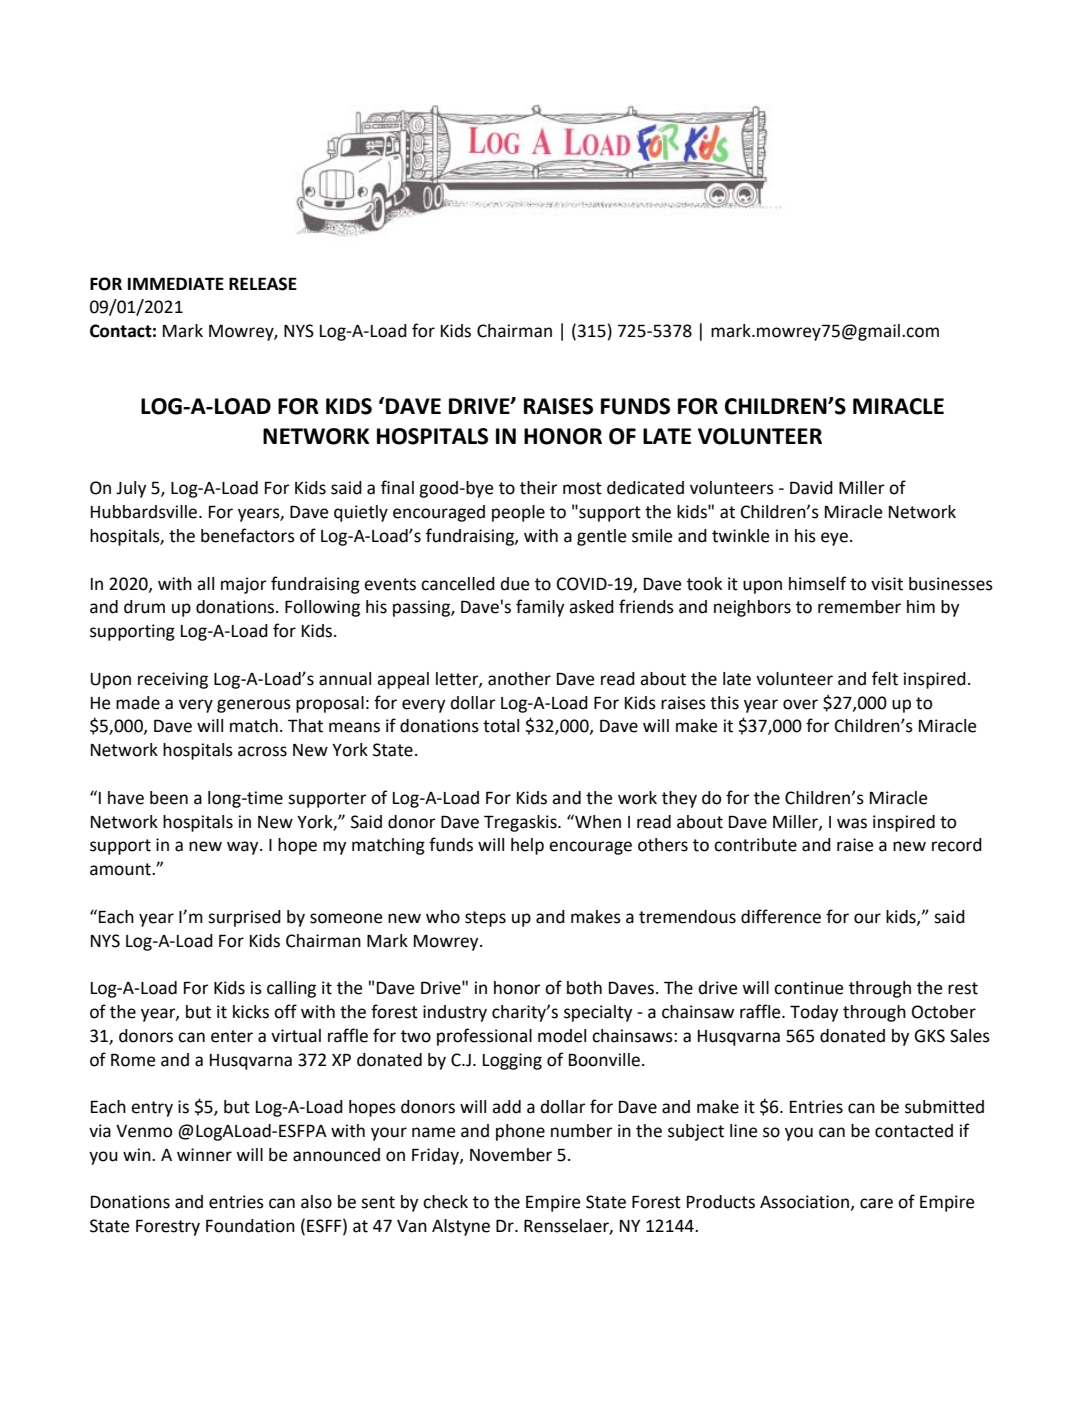  What do you see at coordinates (781, 916) in the screenshot?
I see `difference` at bounding box center [781, 916].
